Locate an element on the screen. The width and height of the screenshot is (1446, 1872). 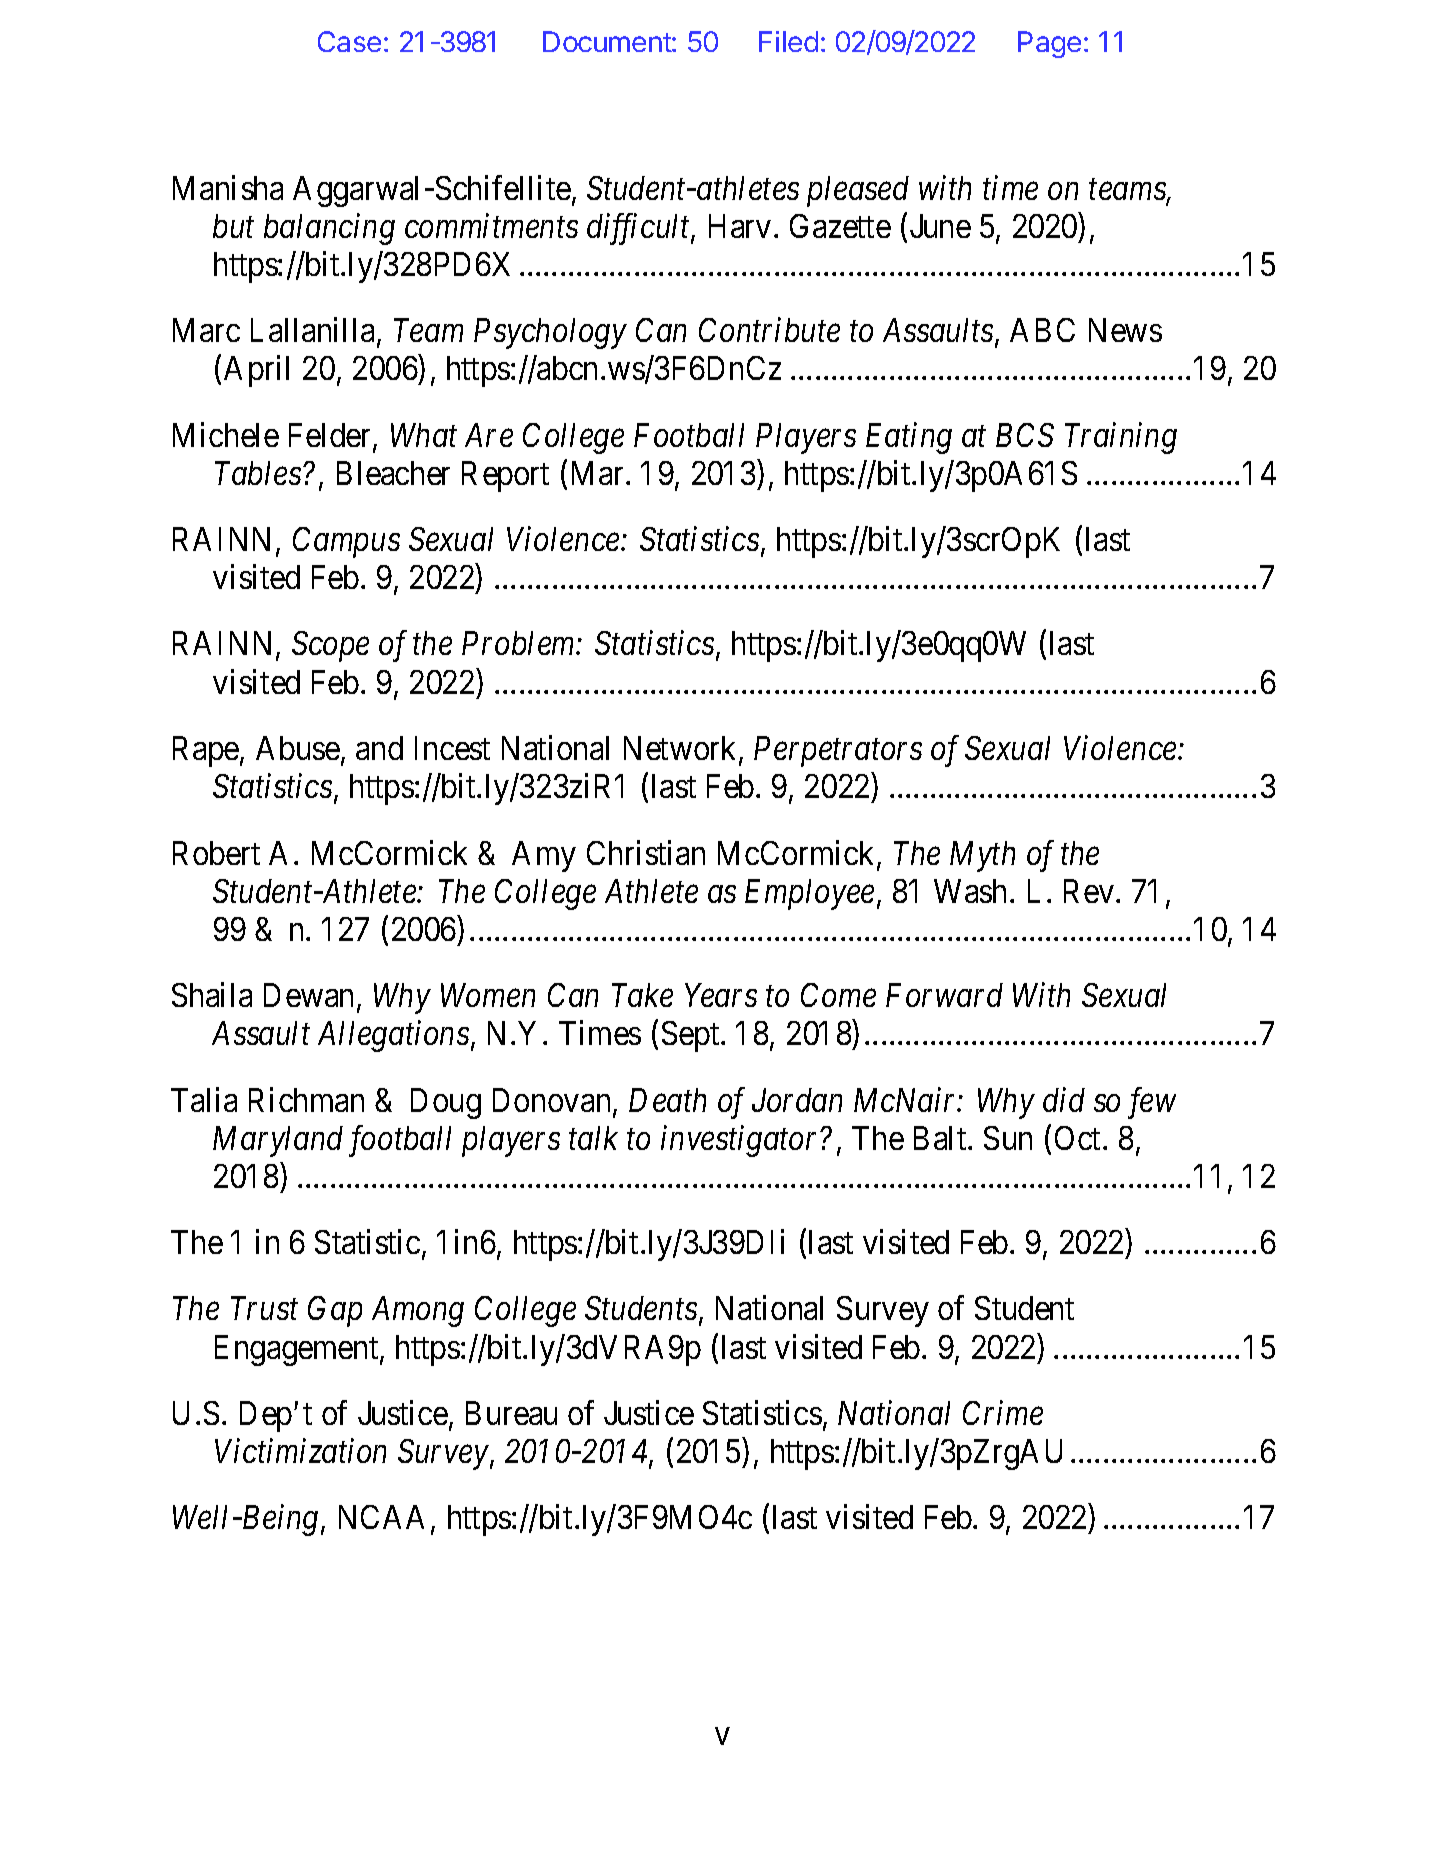
Sun is located at coordinates (1008, 1138).
